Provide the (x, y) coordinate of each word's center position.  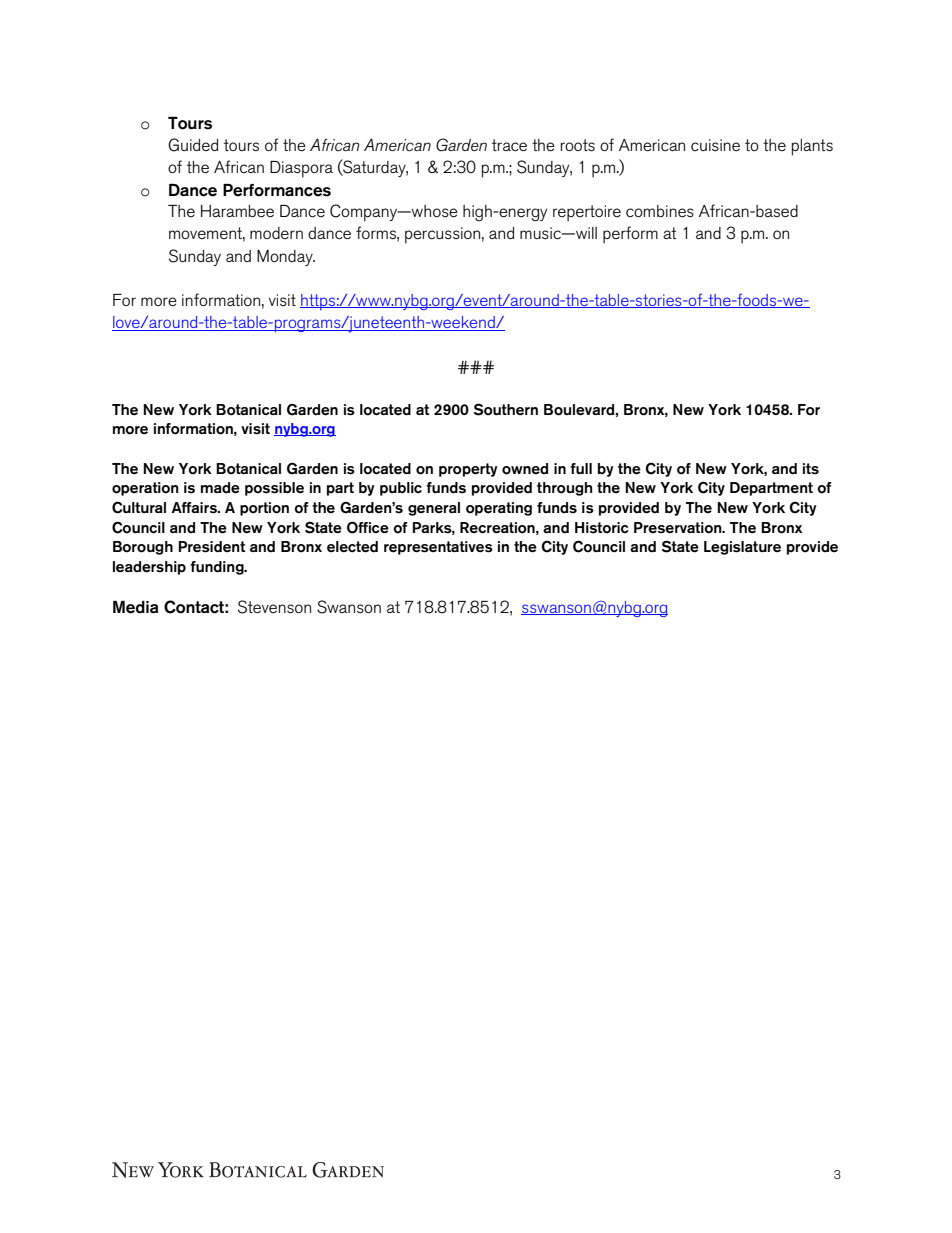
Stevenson (274, 607)
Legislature (742, 548)
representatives (438, 548)
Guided (193, 145)
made (220, 488)
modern (276, 233)
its (811, 469)
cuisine (715, 145)
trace (509, 145)
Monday (286, 258)
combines (660, 211)
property (468, 470)
